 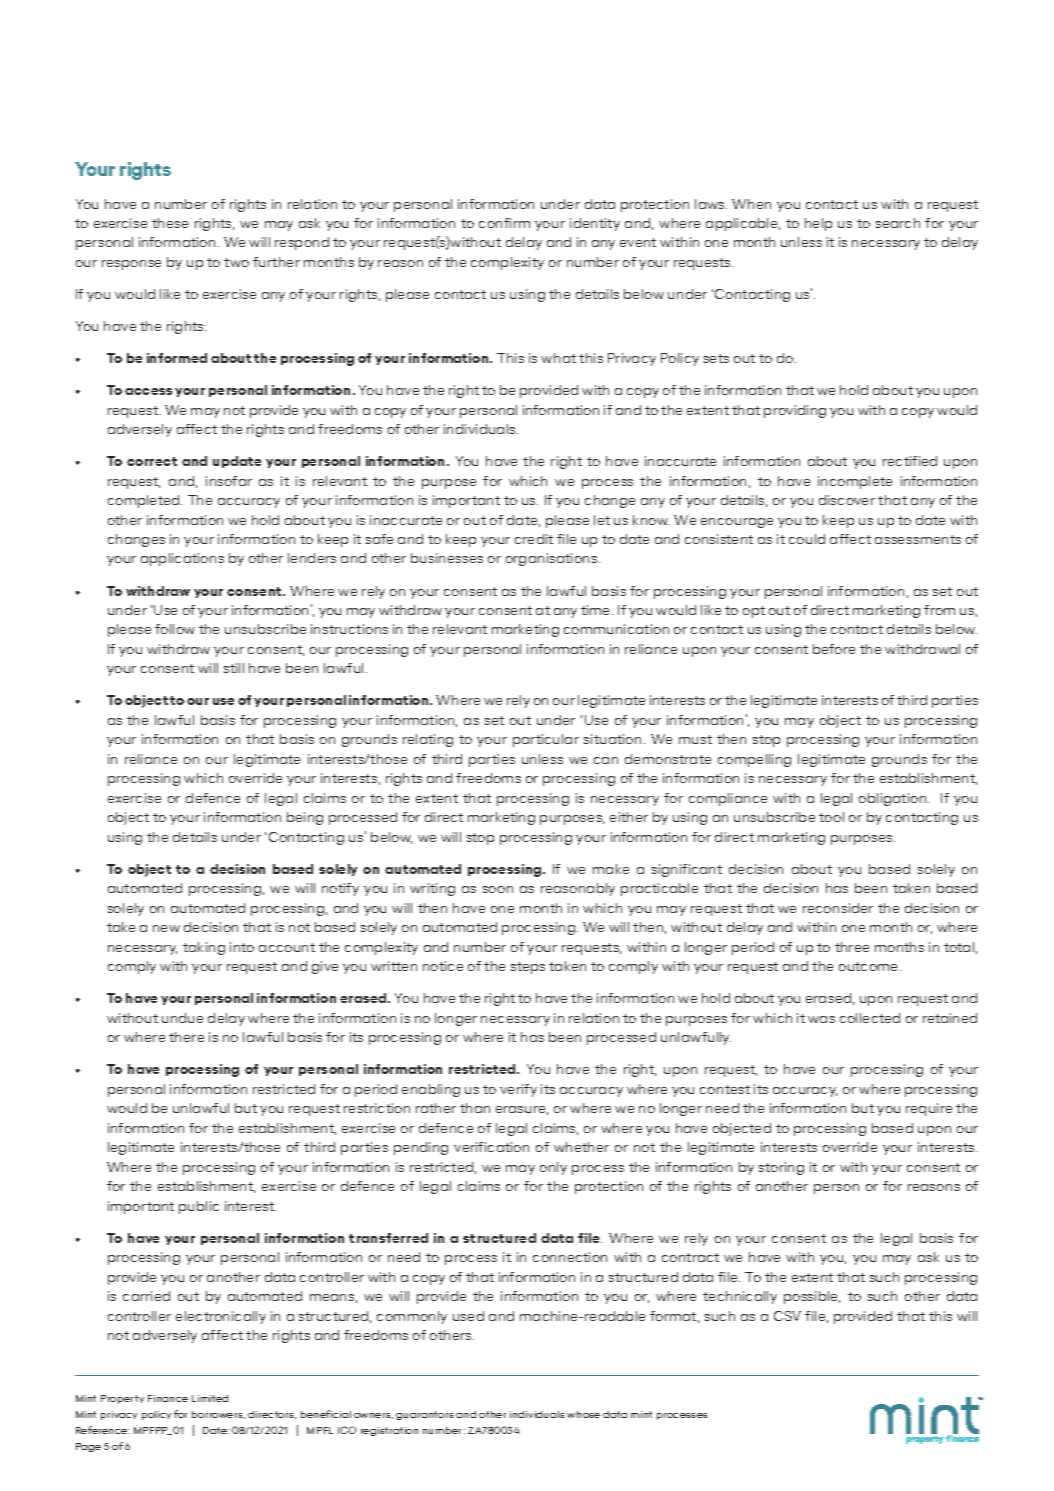 What do you see at coordinates (210, 1398) in the document?
I see `Limited` at bounding box center [210, 1398].
